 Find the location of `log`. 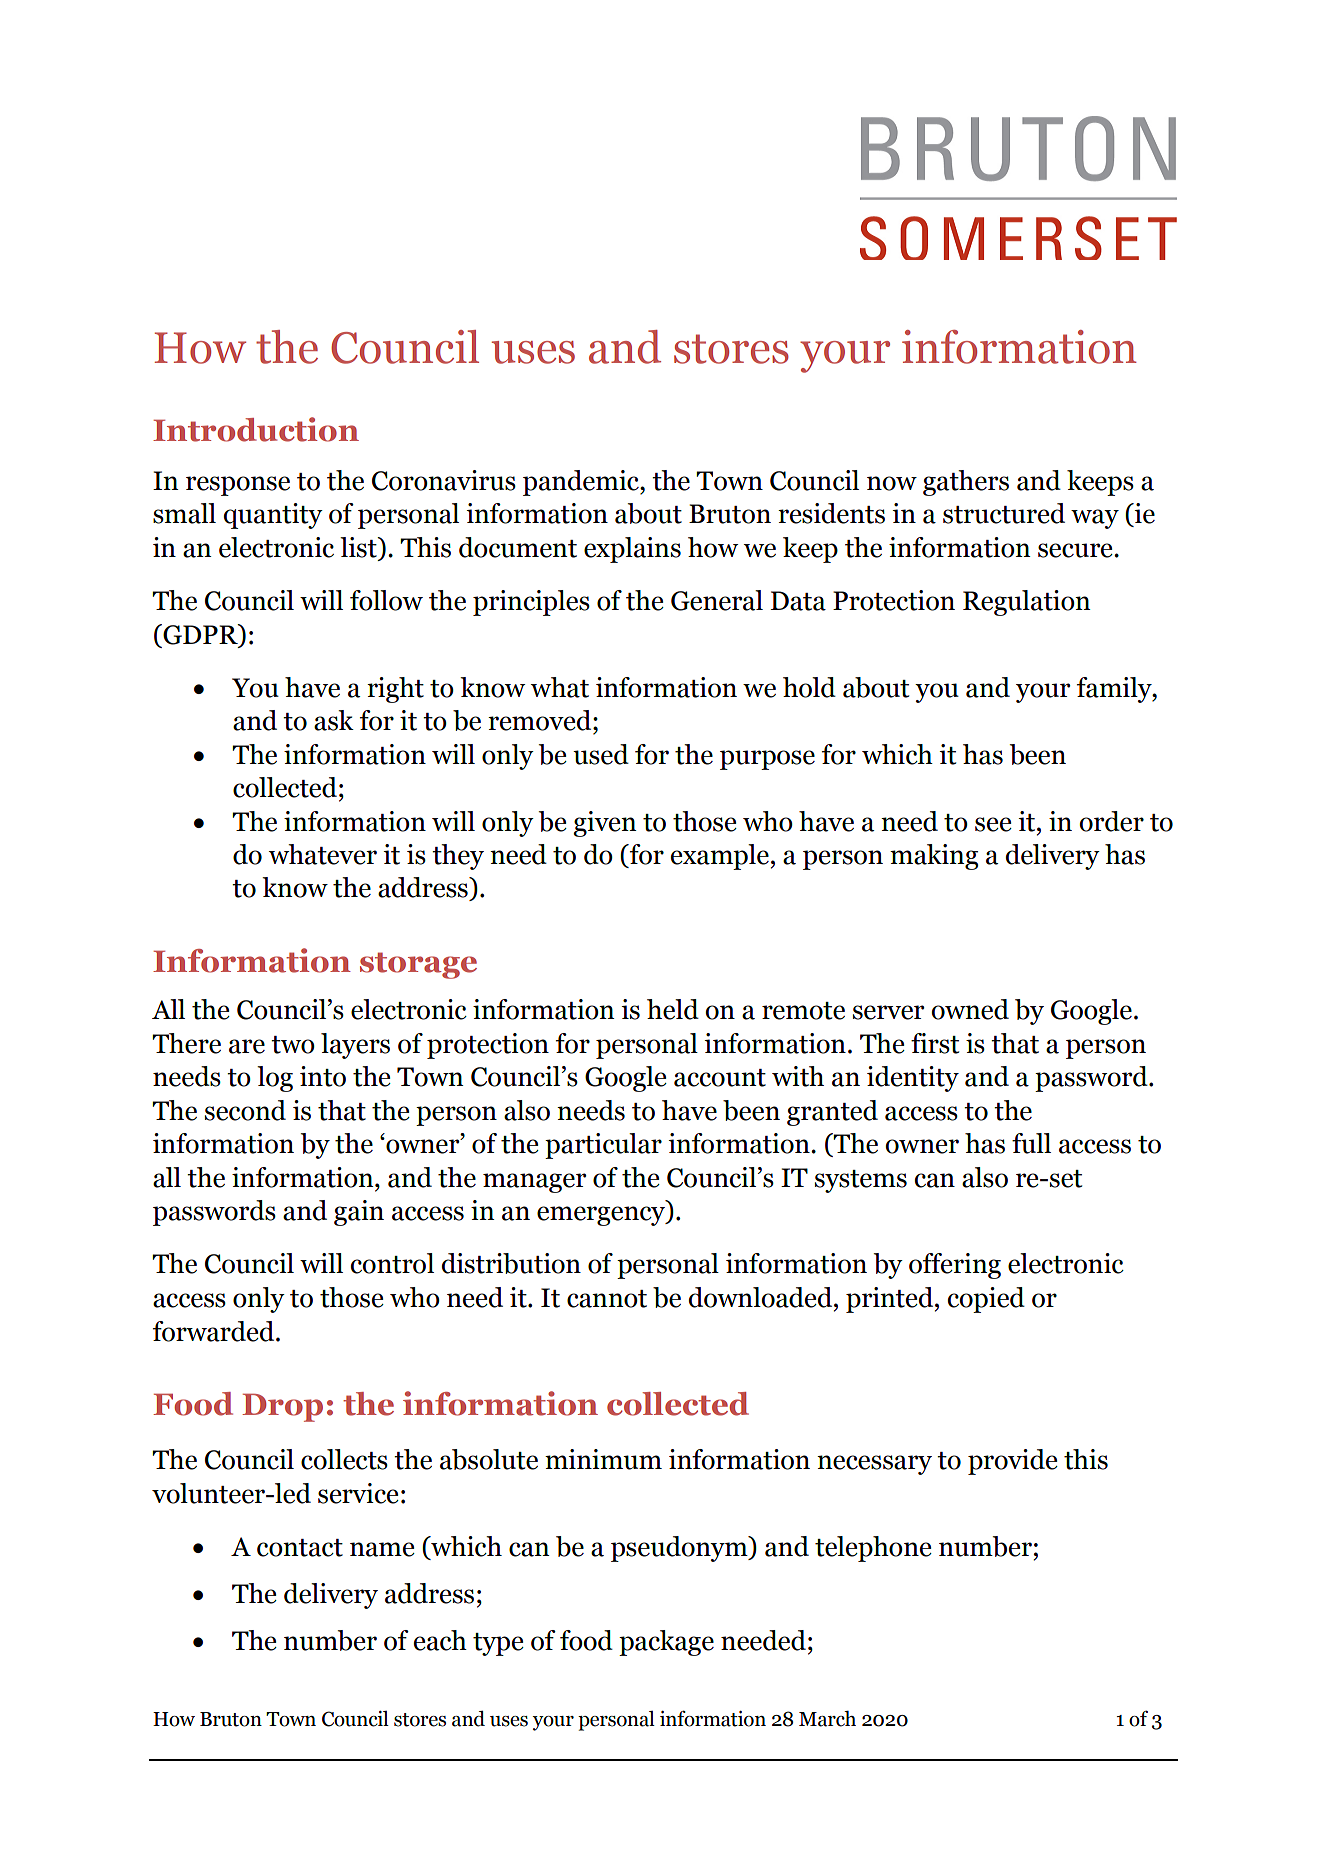

log is located at coordinates (275, 1079).
